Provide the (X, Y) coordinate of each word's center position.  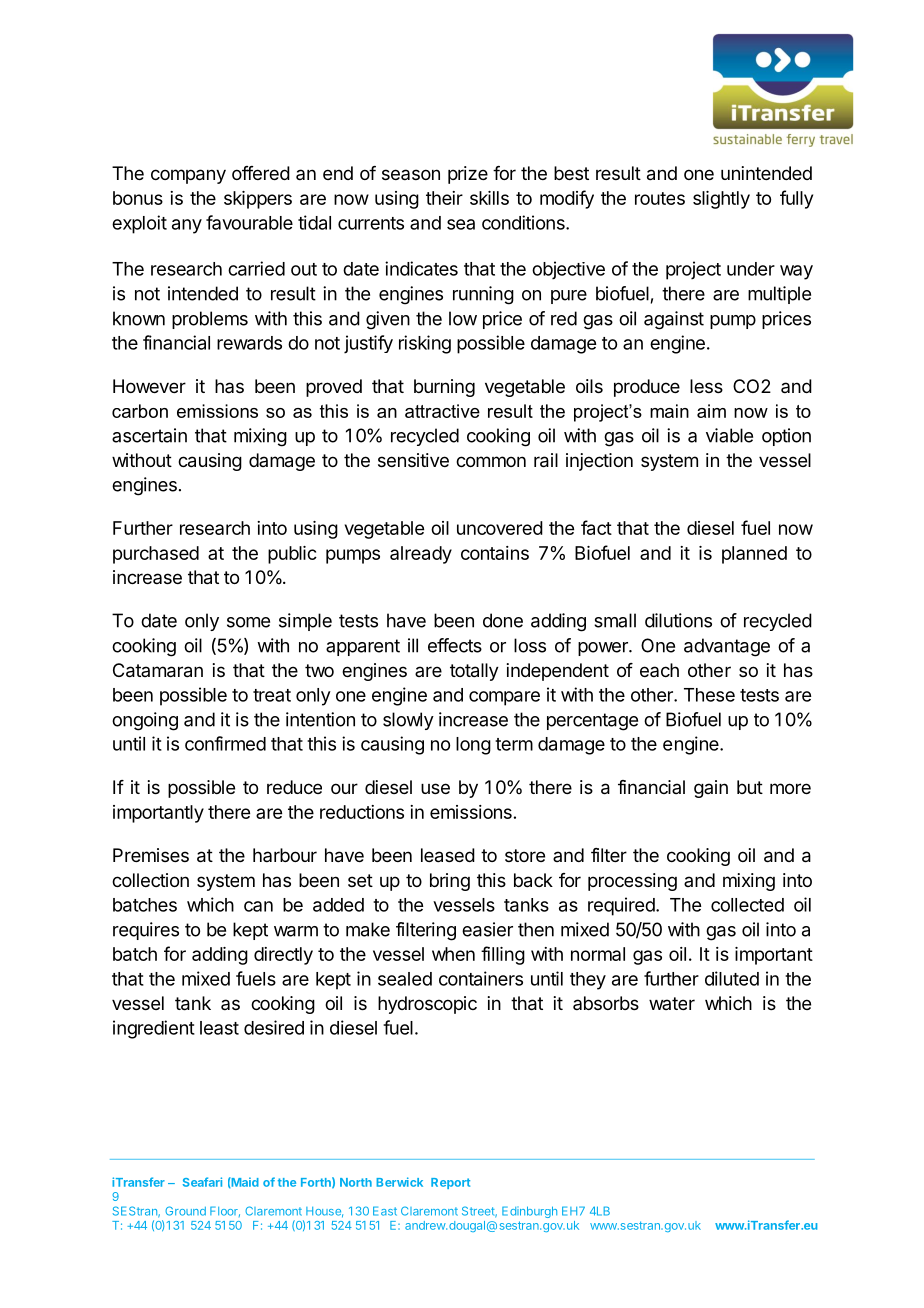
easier (487, 929)
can (258, 906)
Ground (185, 1211)
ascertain (149, 435)
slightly (721, 200)
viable (729, 435)
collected (747, 905)
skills (489, 198)
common (491, 461)
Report (450, 1183)
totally (474, 672)
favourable (249, 222)
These (709, 695)
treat (272, 695)
